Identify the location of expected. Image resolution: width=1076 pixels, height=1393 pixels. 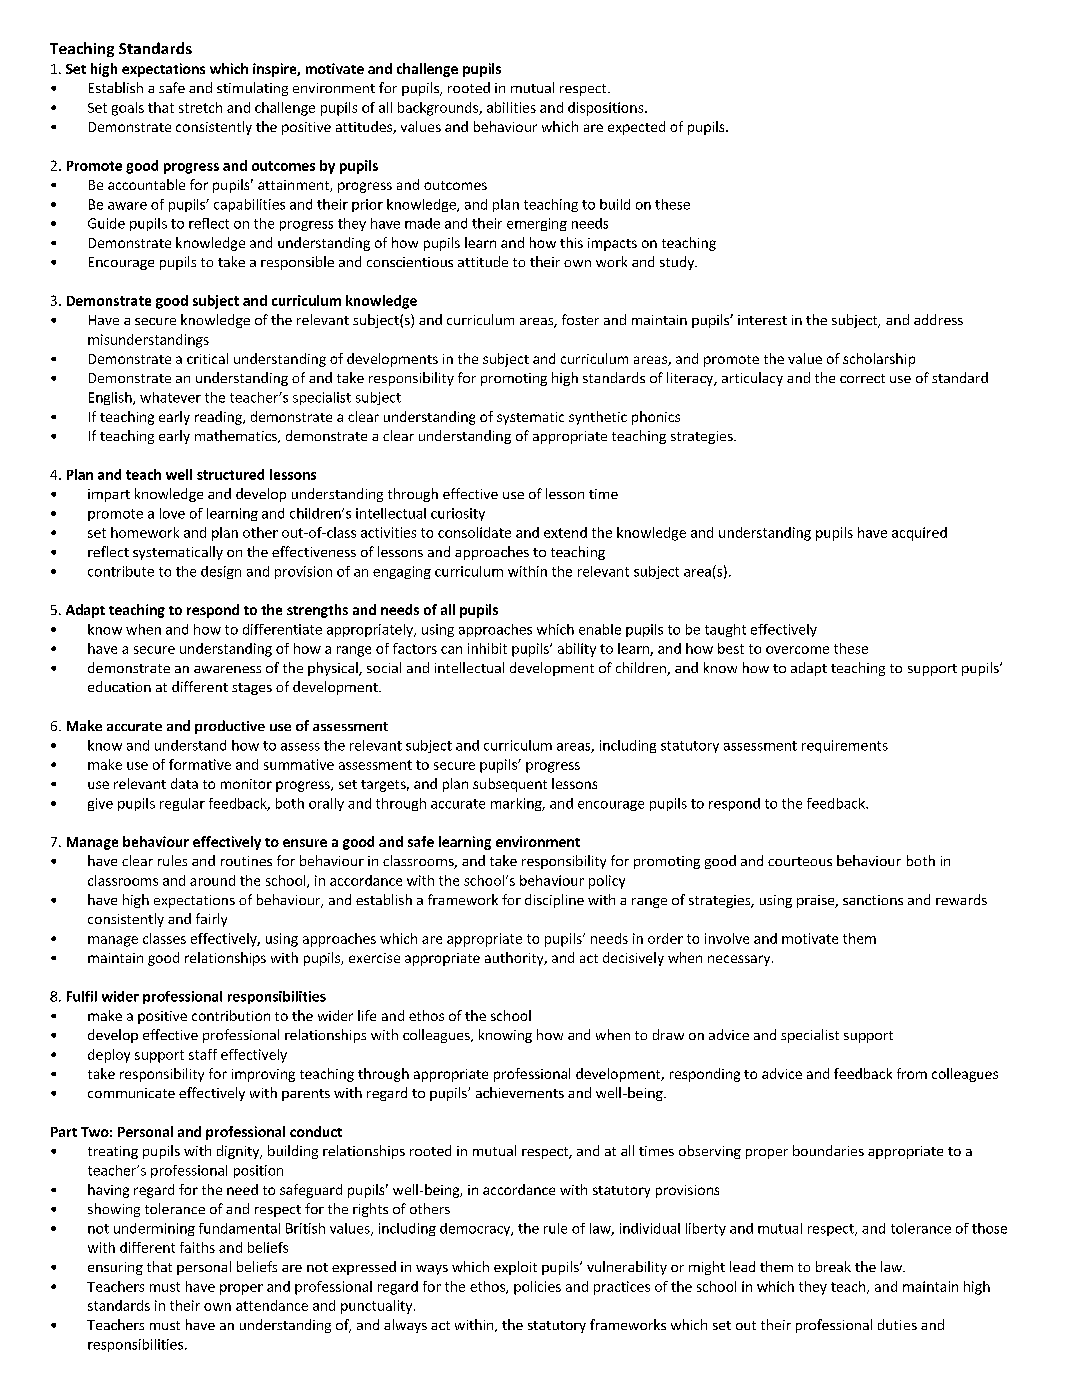
(636, 128).
